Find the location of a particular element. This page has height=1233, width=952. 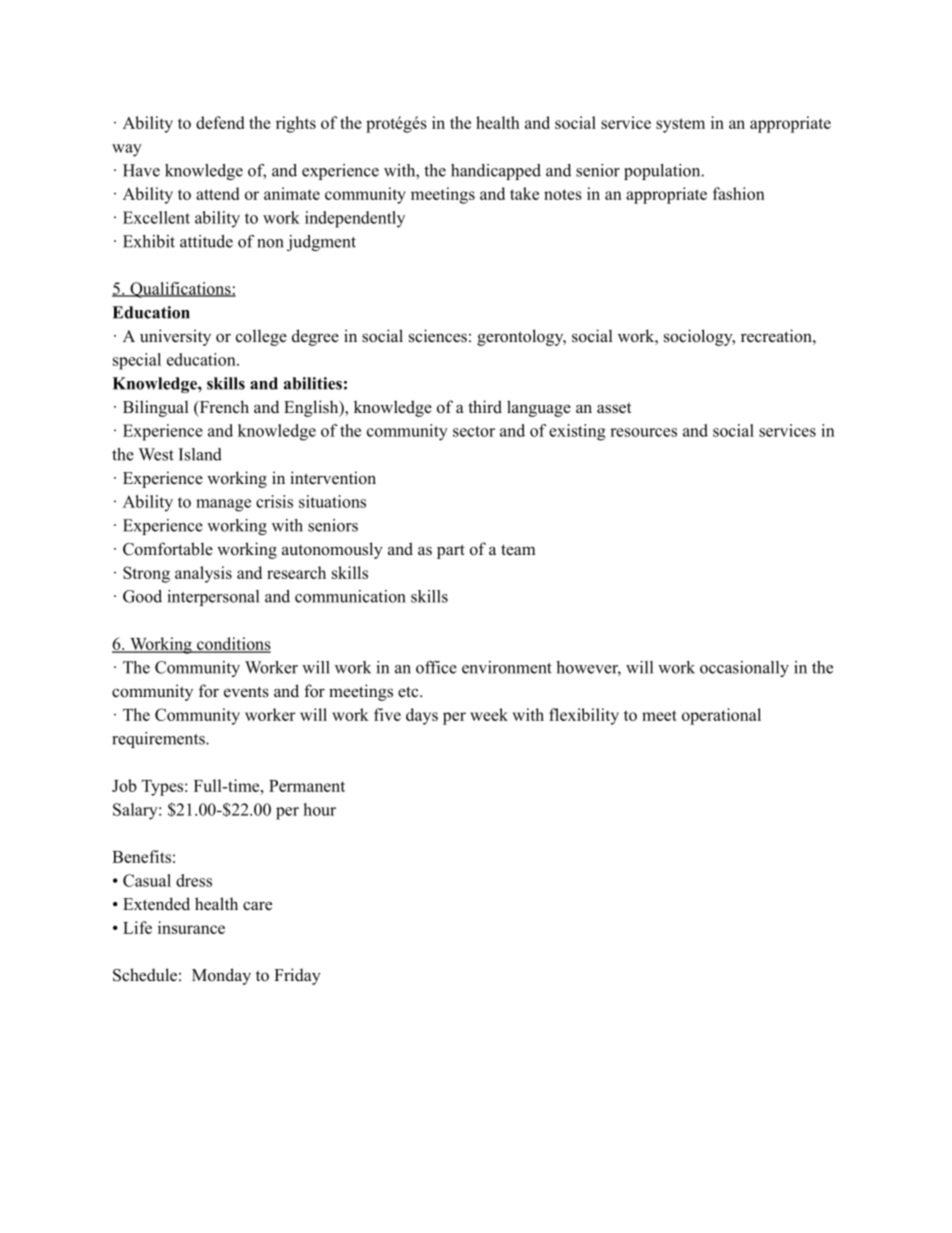

system is located at coordinates (680, 125).
